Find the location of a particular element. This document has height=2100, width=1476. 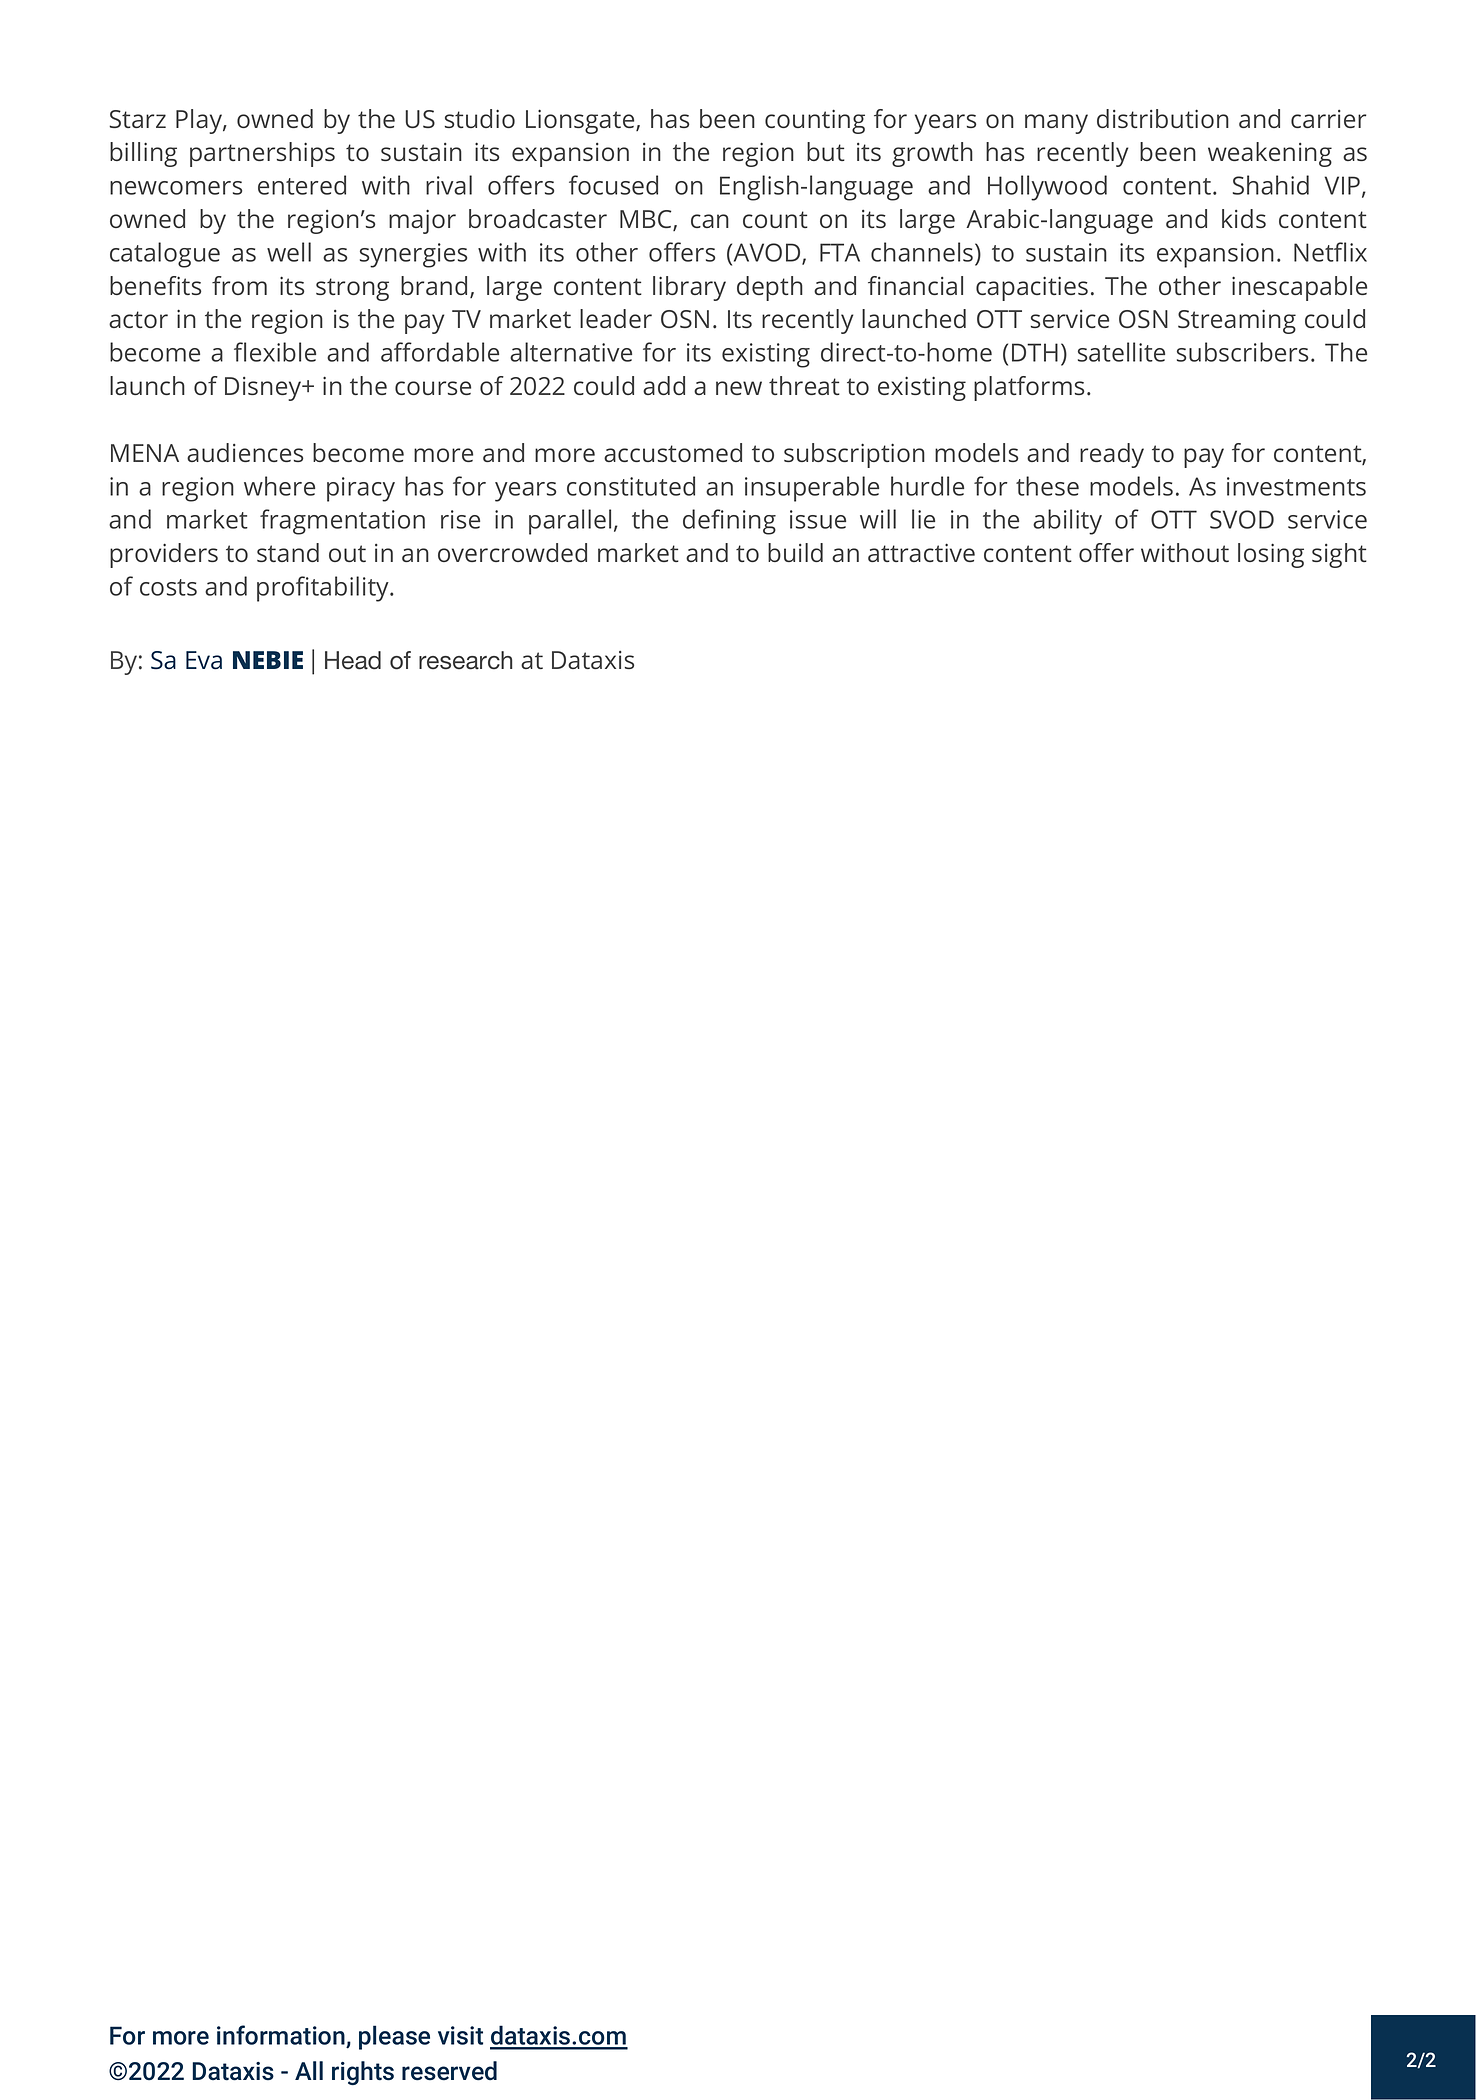

information is located at coordinates (281, 2035).
